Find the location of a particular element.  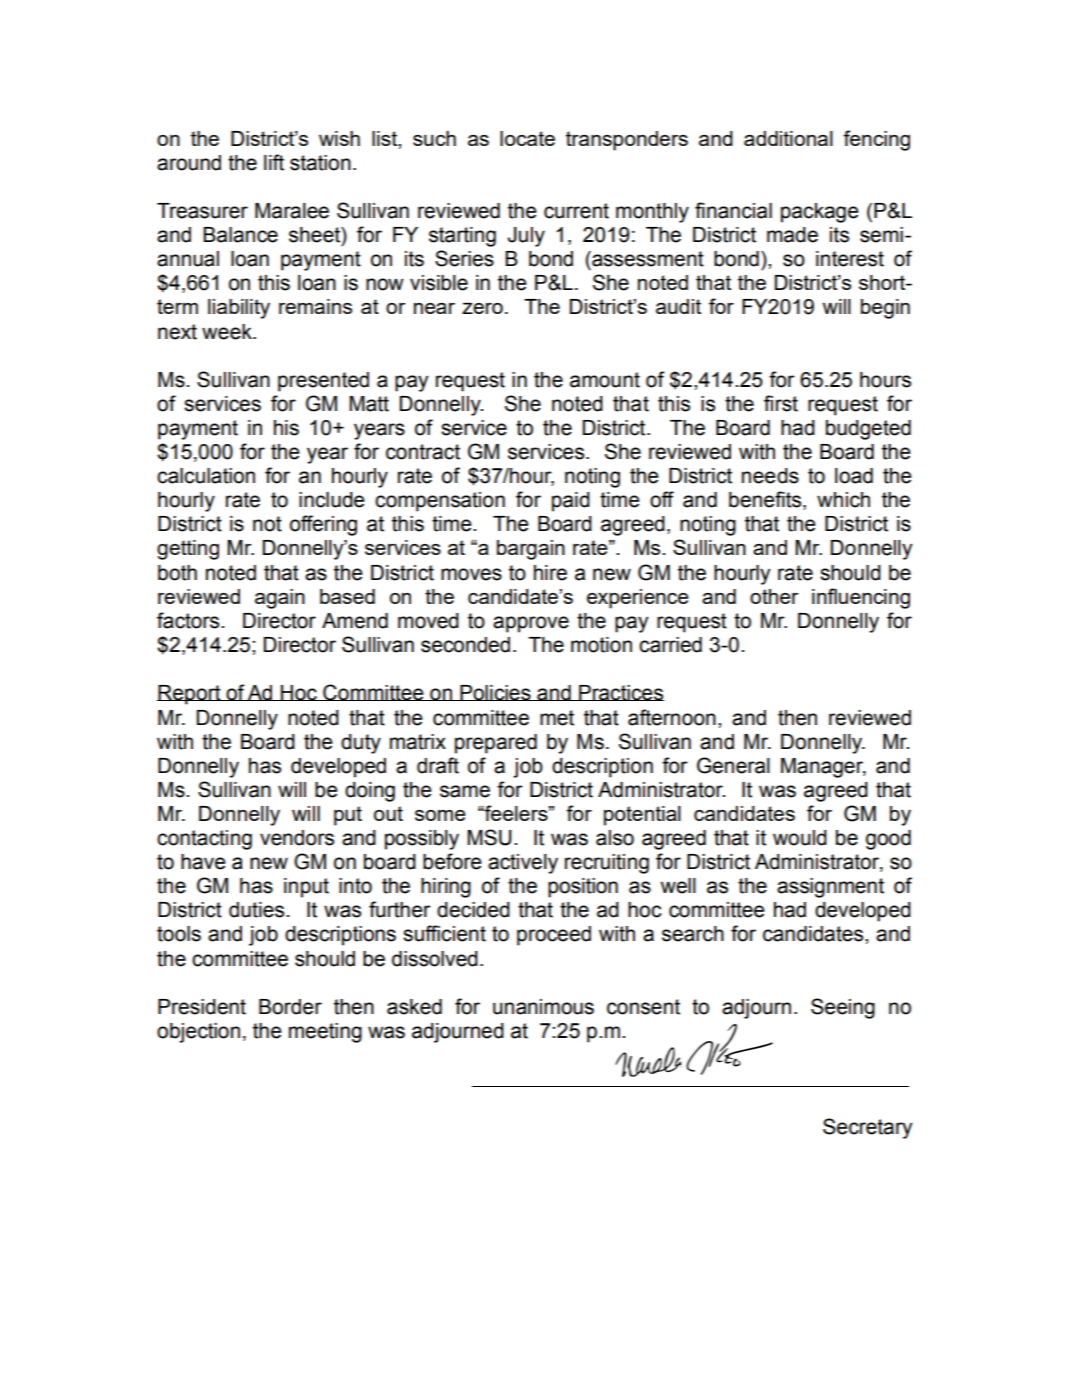

approve is located at coordinates (531, 624).
